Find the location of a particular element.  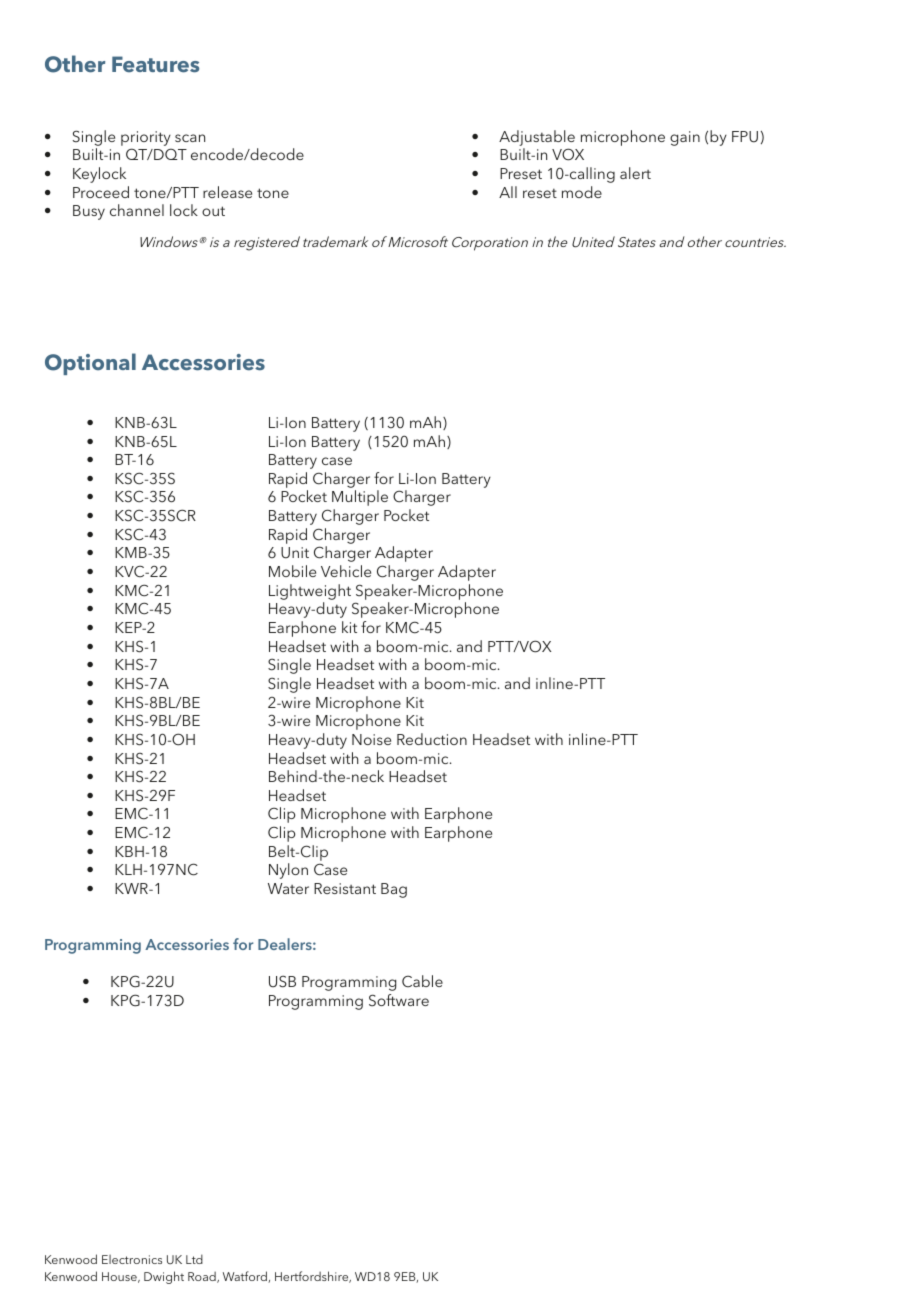

mode is located at coordinates (582, 192).
